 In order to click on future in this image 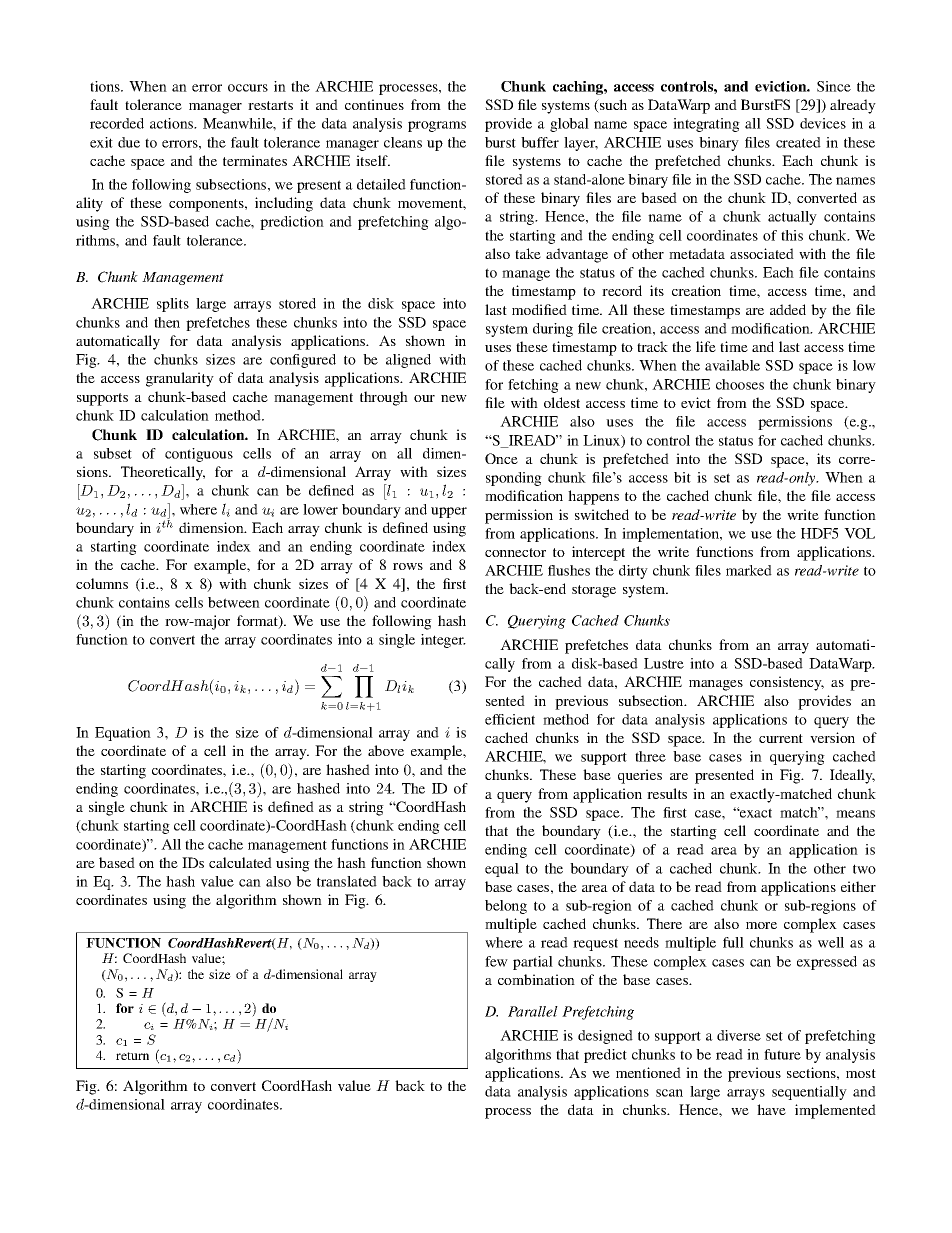, I will do `click(782, 1054)`.
